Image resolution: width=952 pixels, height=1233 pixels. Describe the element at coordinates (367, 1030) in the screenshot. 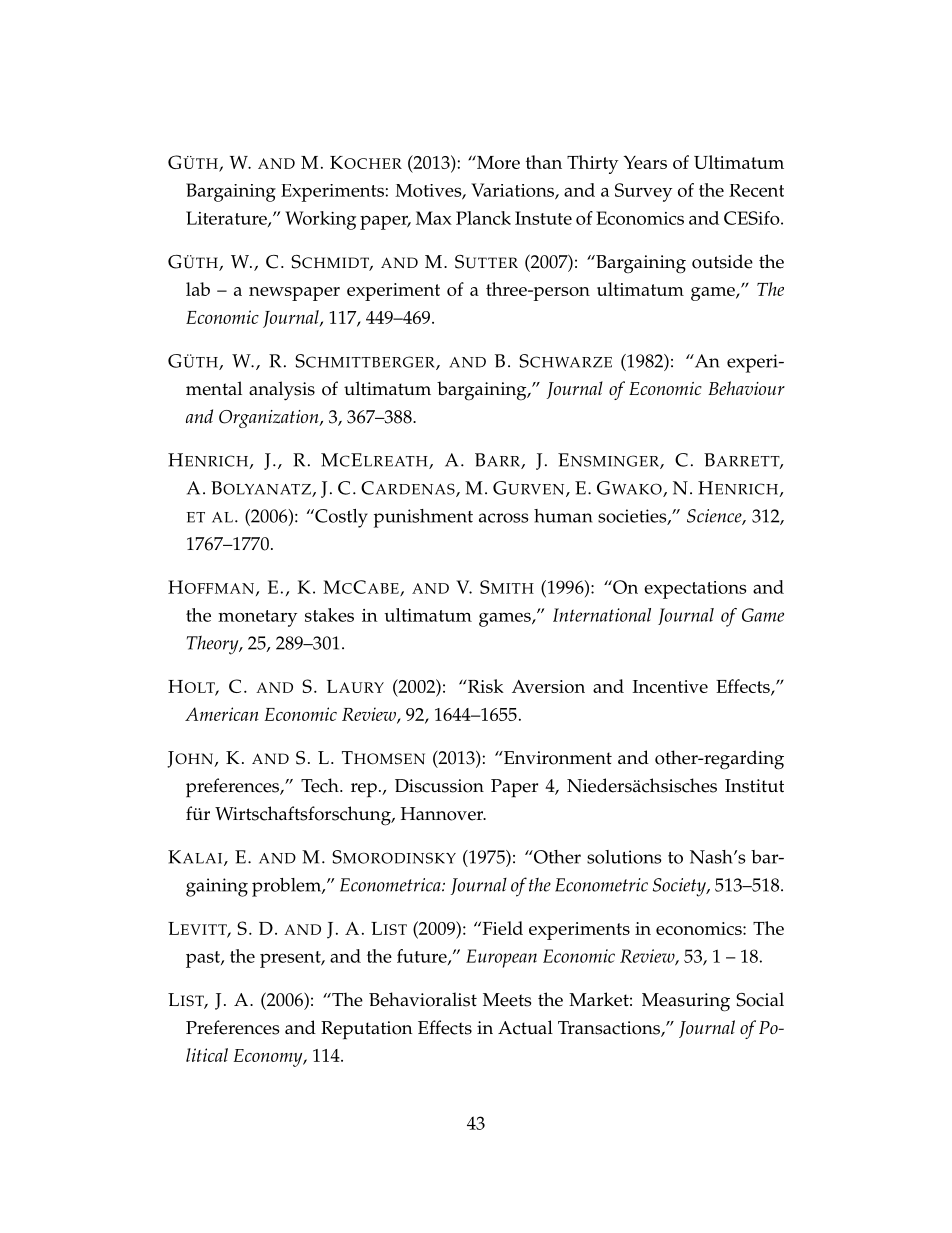

I see `Reputation` at that location.
